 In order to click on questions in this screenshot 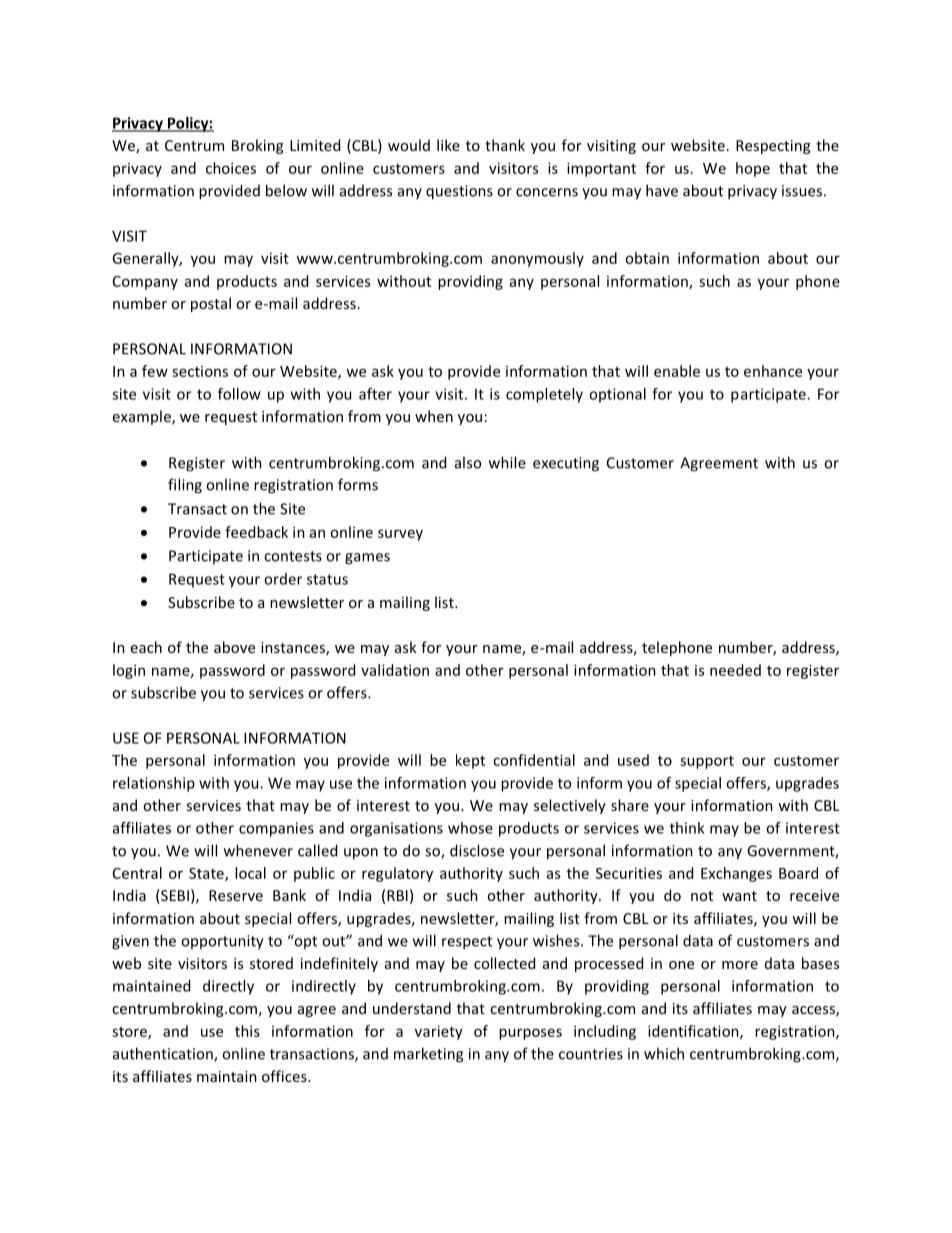, I will do `click(459, 192)`.
